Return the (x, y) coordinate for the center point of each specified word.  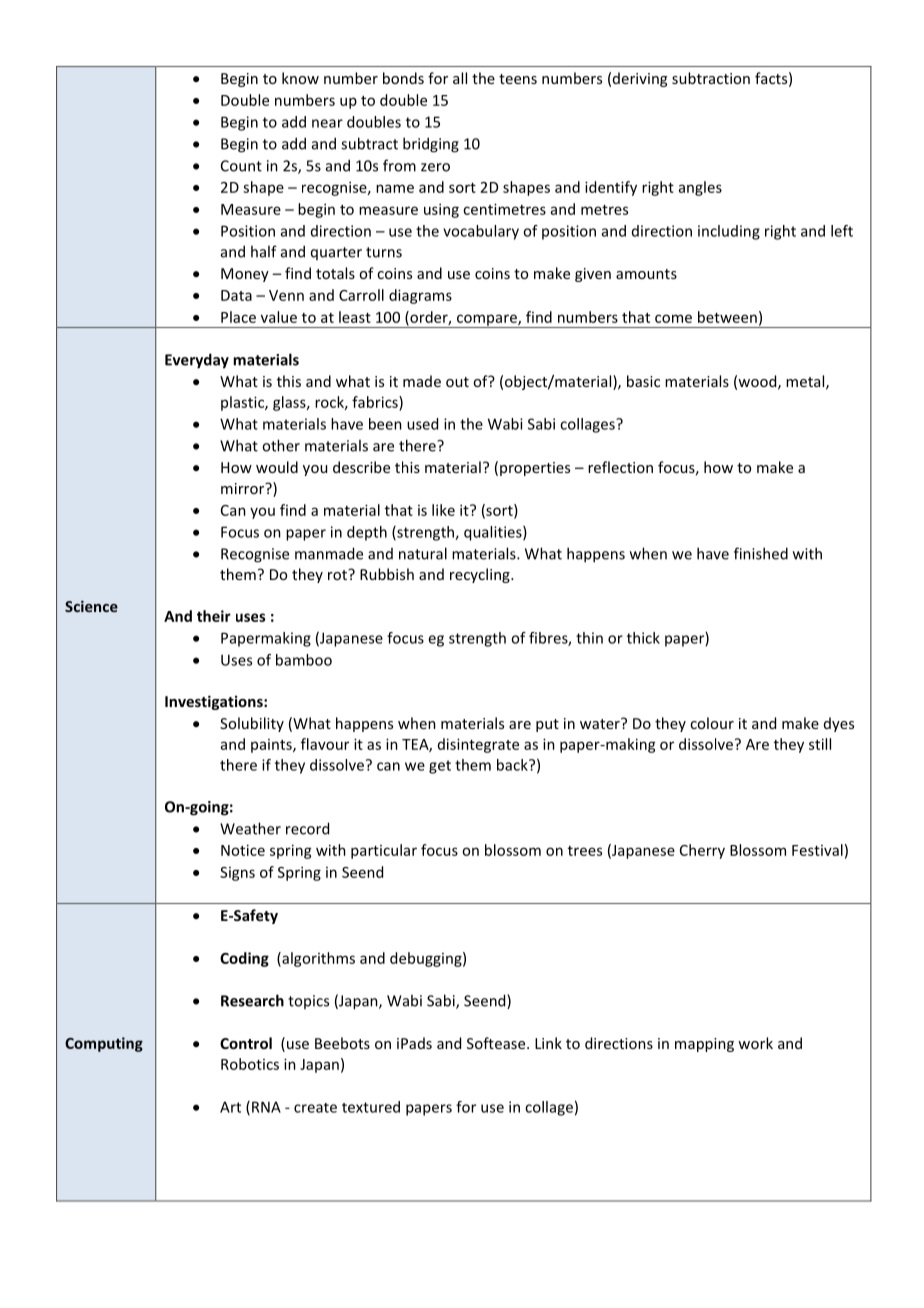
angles (700, 188)
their (214, 616)
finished (761, 553)
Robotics (250, 1064)
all (460, 78)
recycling (481, 575)
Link (548, 1043)
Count (241, 166)
